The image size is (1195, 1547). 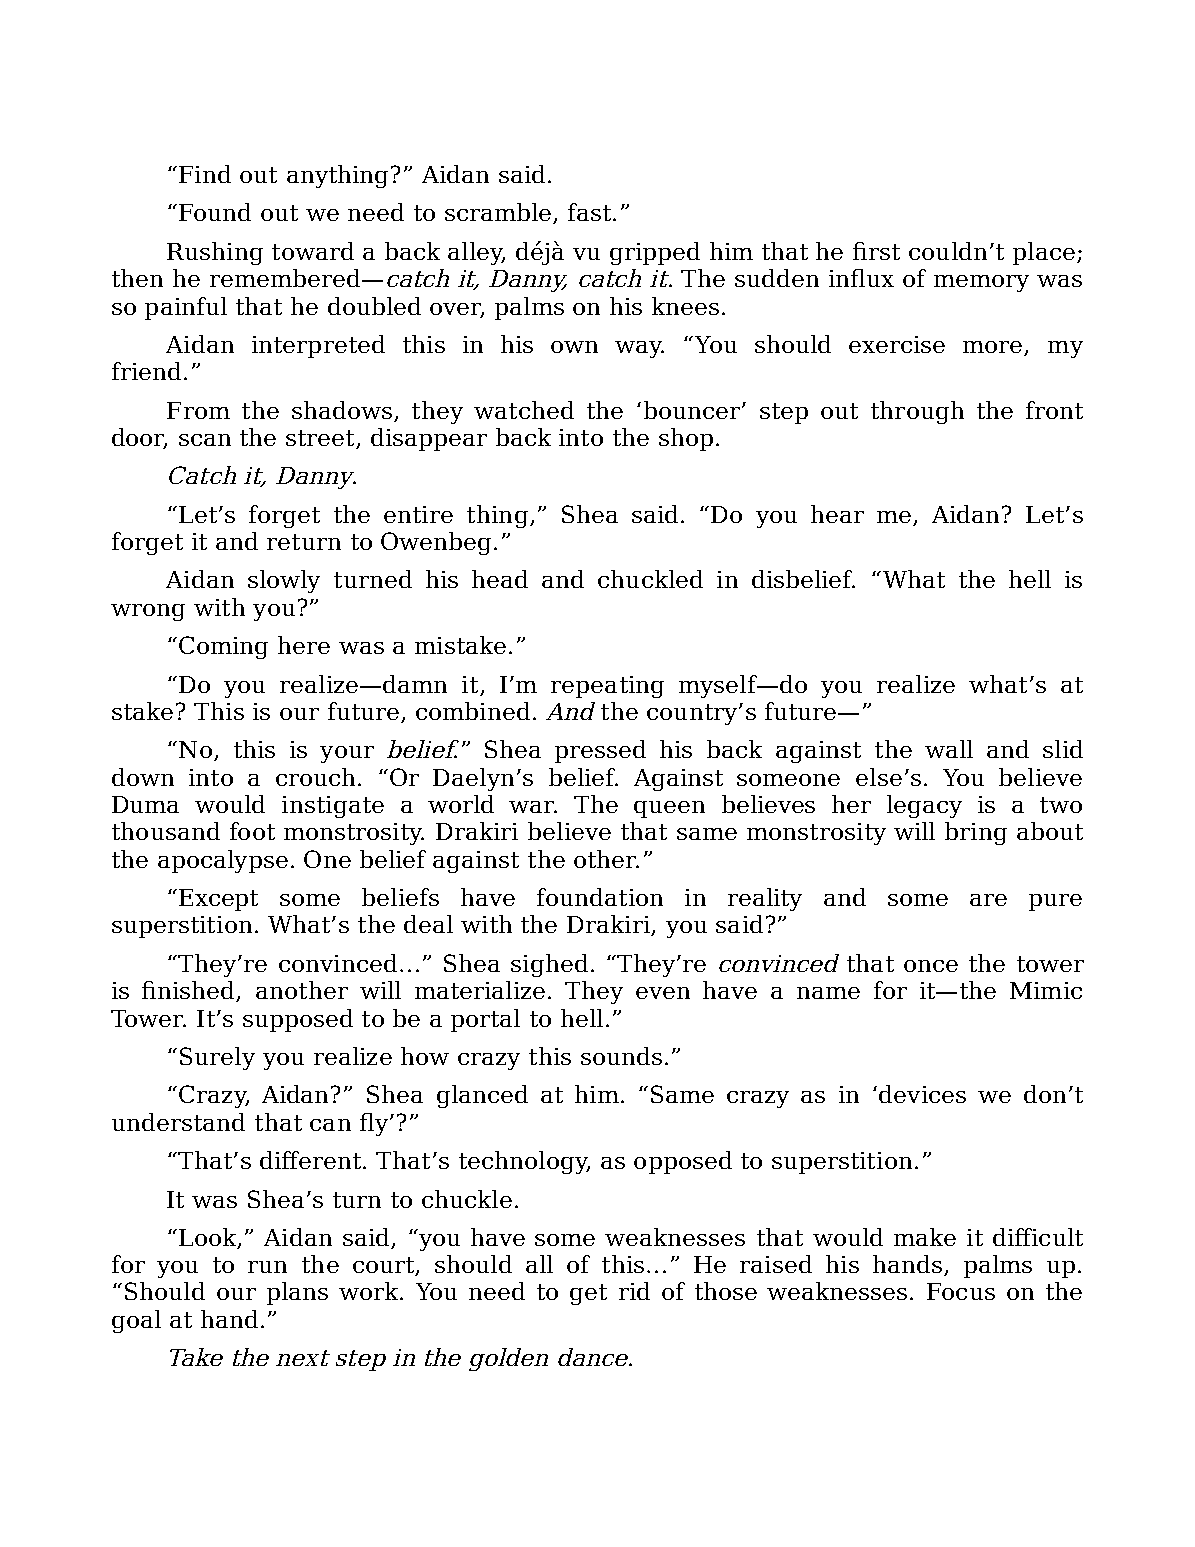 I want to click on crouch, so click(x=315, y=777).
